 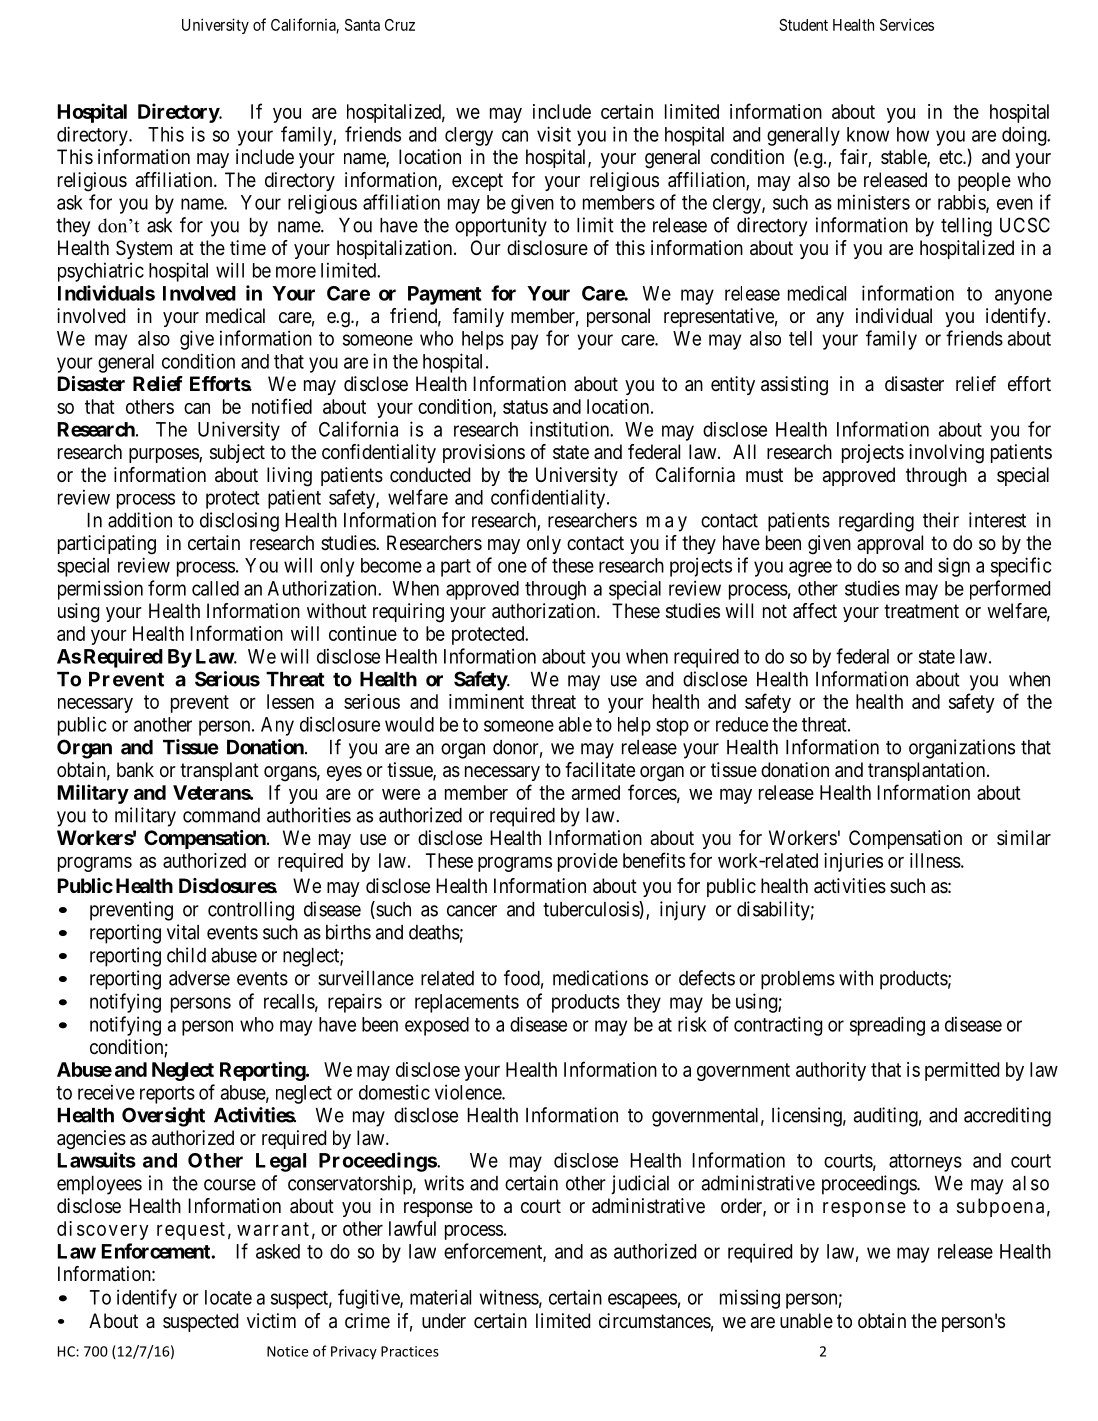 What do you see at coordinates (554, 134) in the screenshot?
I see `visit` at bounding box center [554, 134].
